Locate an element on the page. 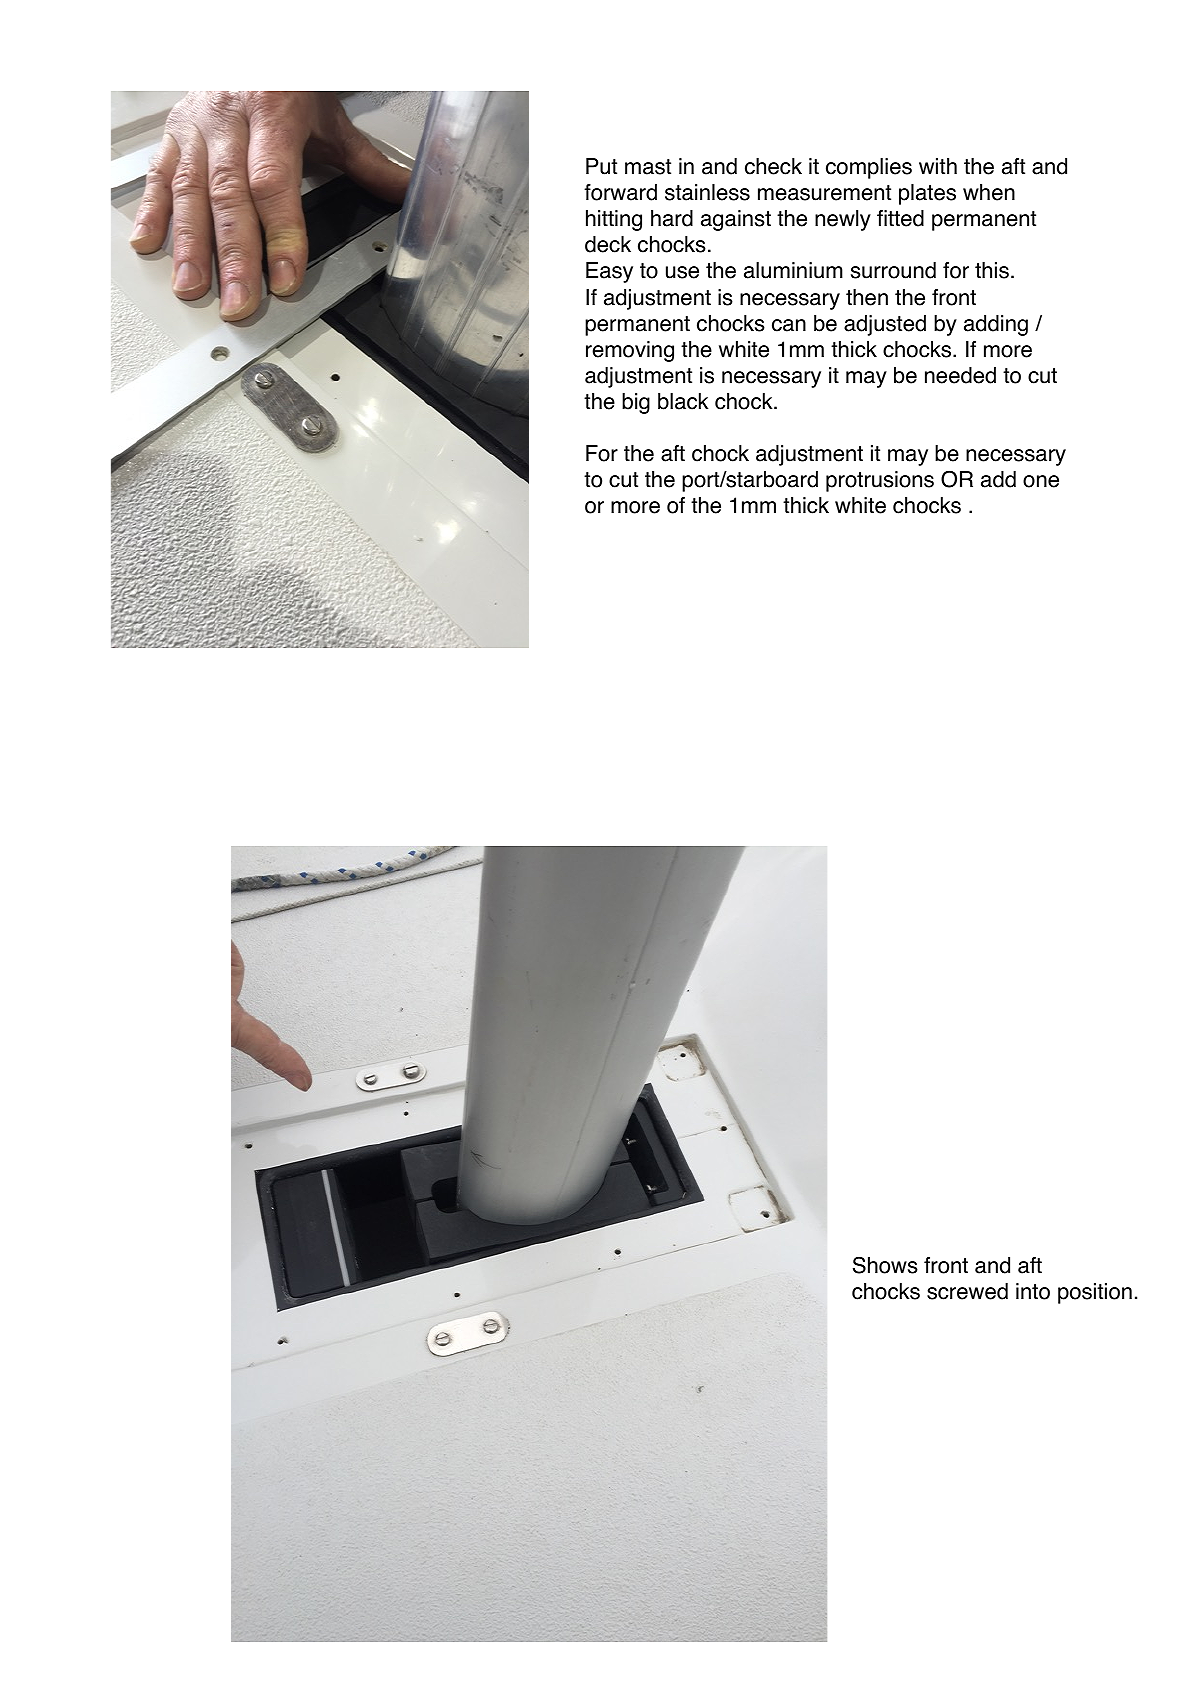  one is located at coordinates (1041, 481).
